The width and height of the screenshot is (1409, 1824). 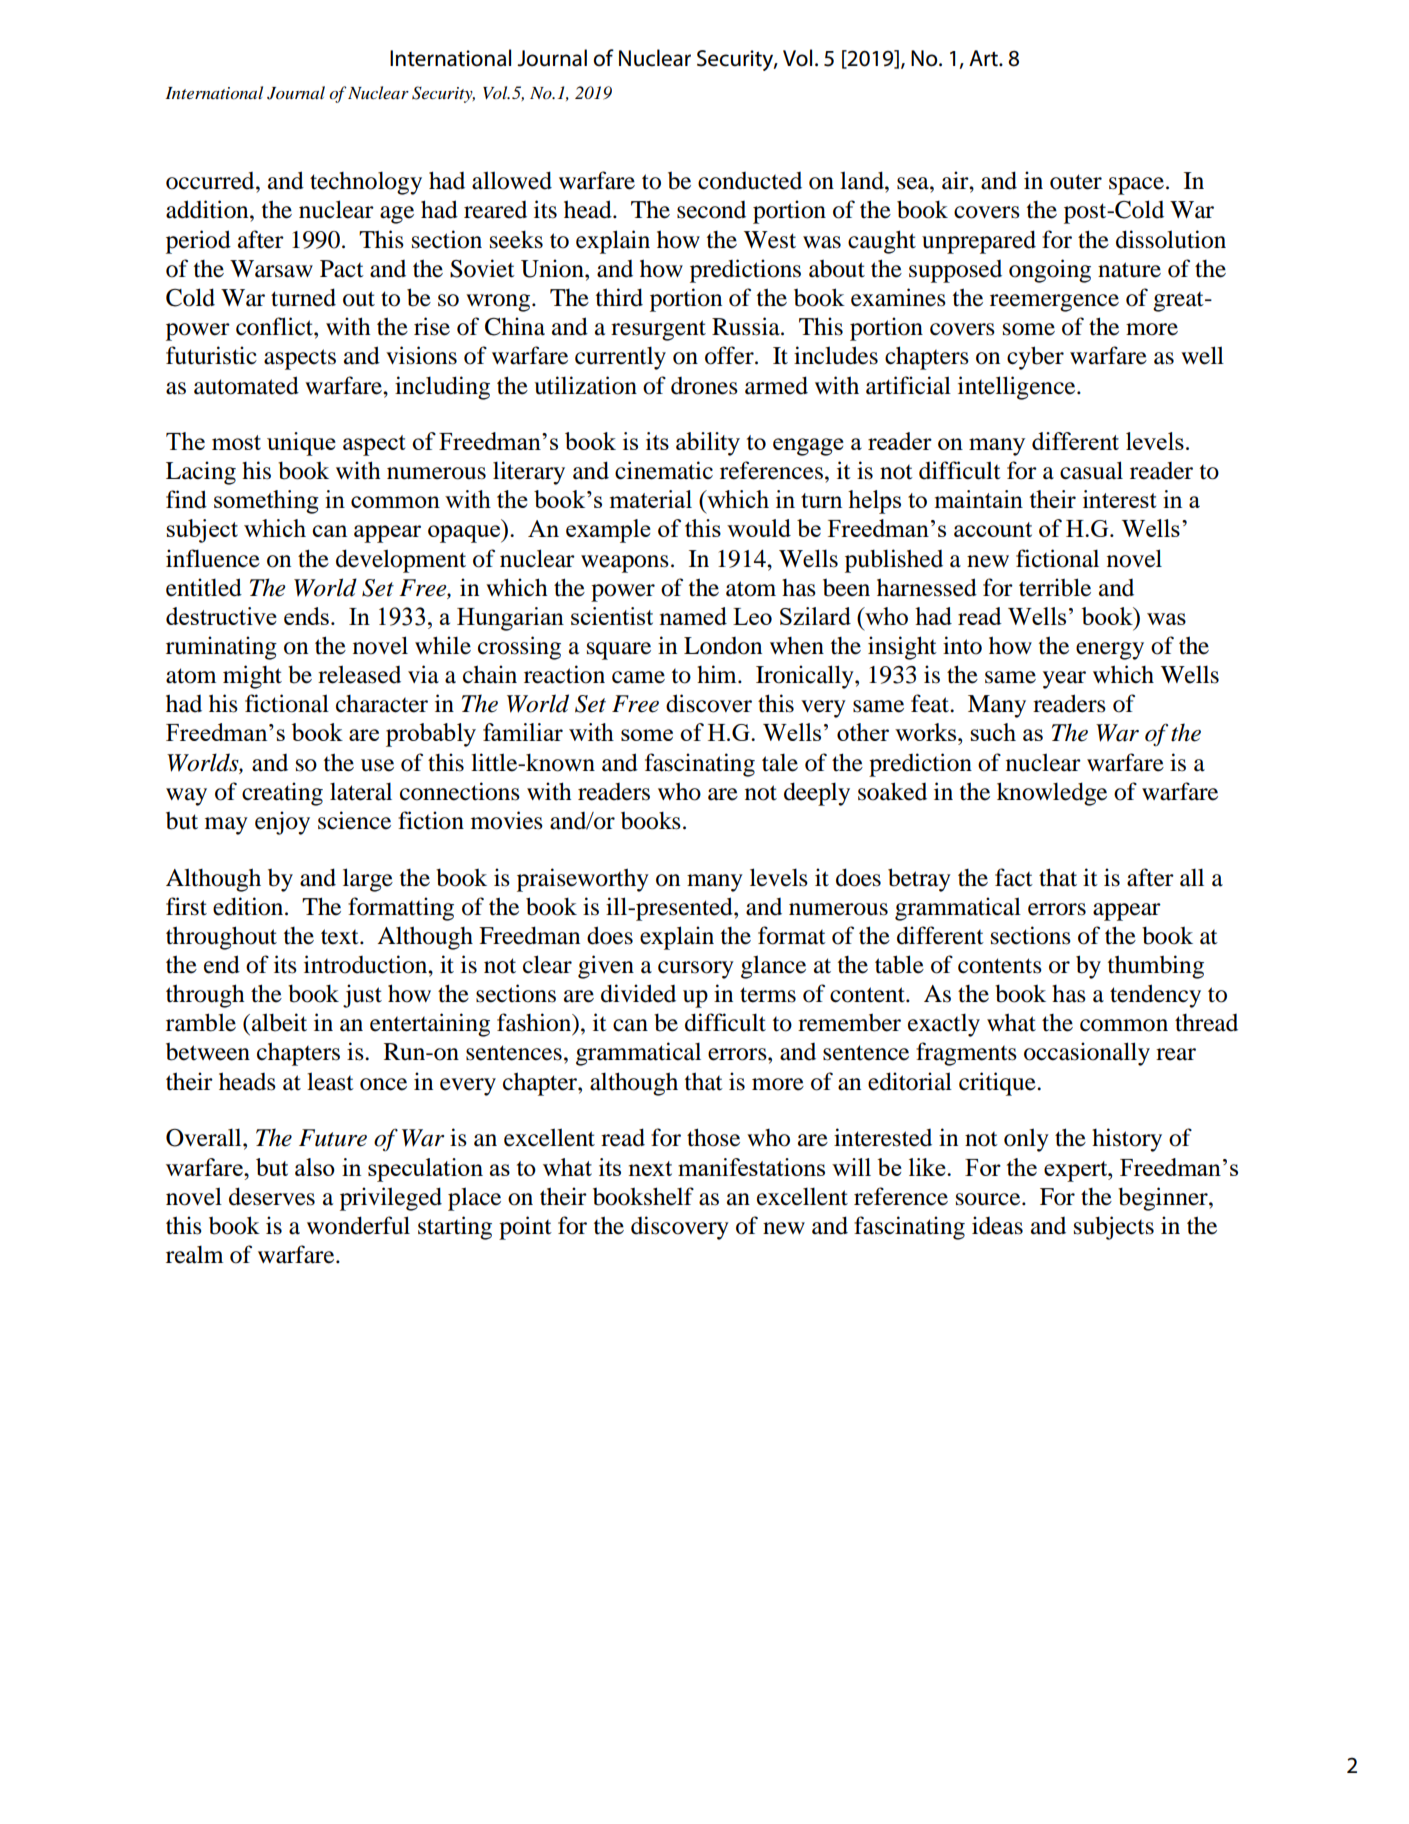 I want to click on casual, so click(x=1091, y=470).
